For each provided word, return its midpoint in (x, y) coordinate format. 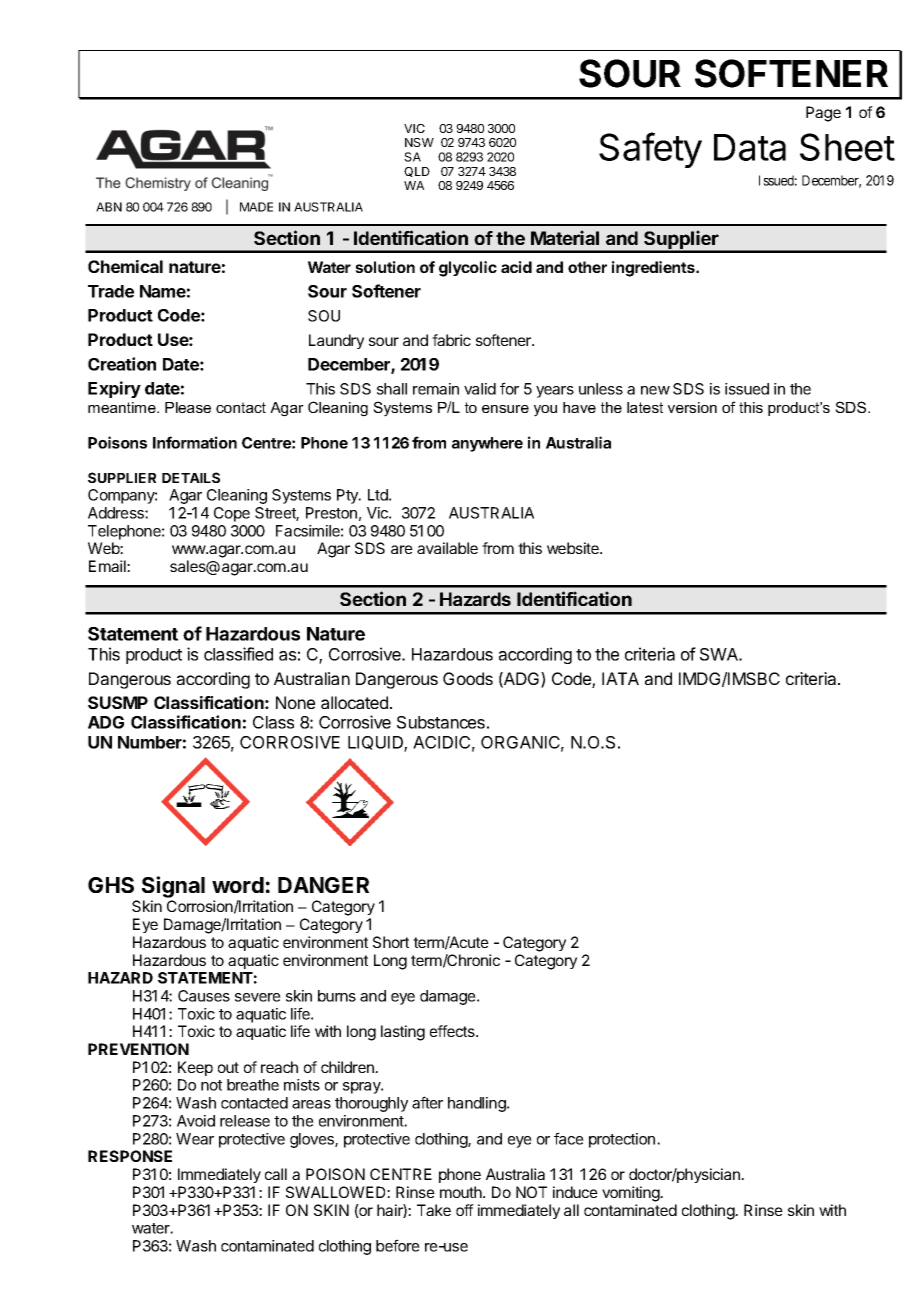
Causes (204, 996)
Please (188, 407)
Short (391, 942)
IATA (620, 678)
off (465, 1210)
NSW (419, 142)
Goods (468, 678)
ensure (505, 409)
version (692, 407)
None (295, 702)
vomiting (631, 1194)
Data (750, 147)
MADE (256, 207)
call (276, 1174)
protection (622, 1140)
